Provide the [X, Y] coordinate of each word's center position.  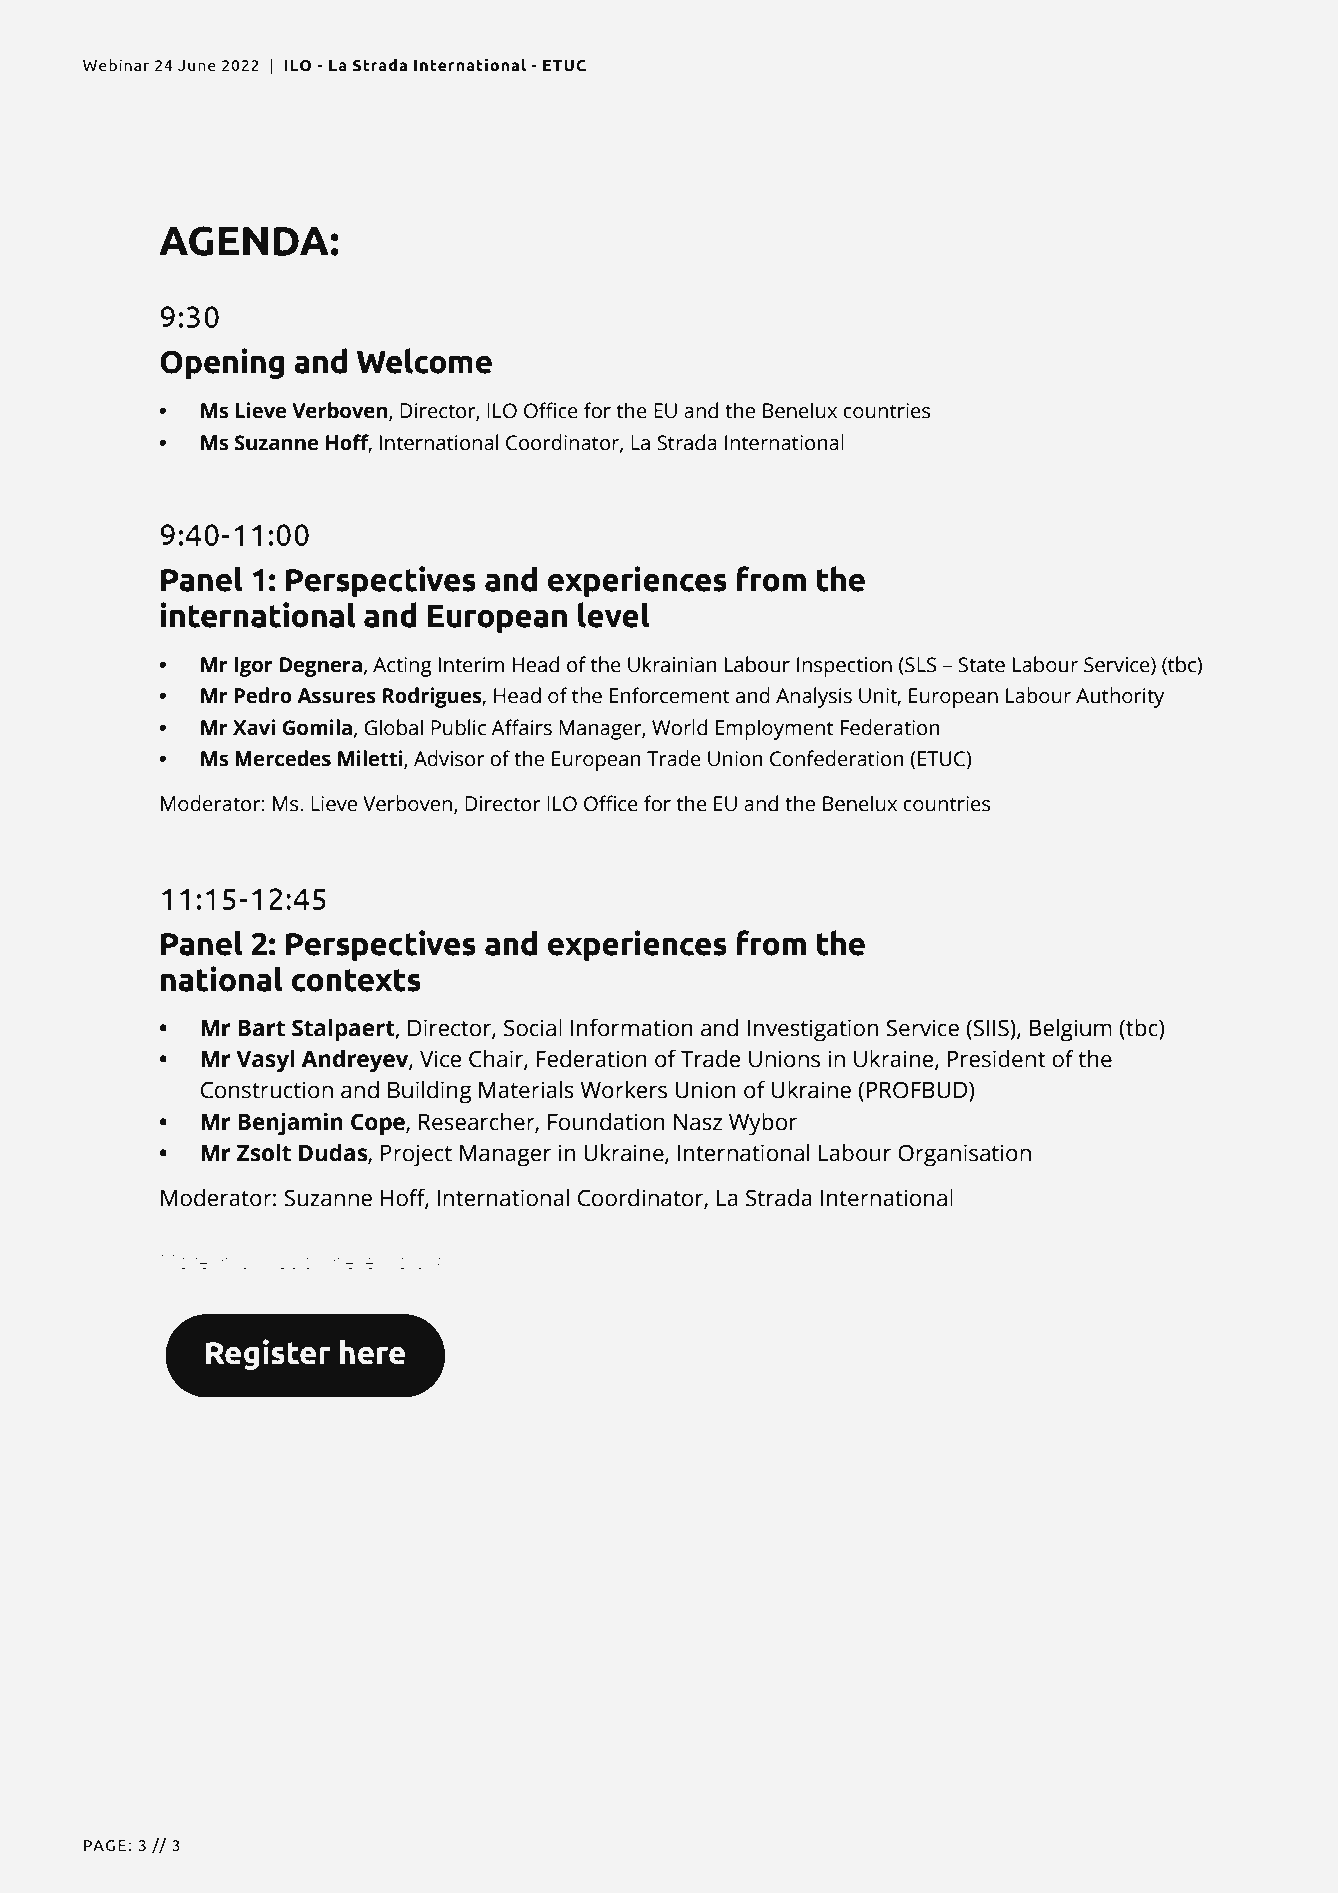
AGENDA [245, 241]
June [197, 65]
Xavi [254, 727]
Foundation [606, 1121]
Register [268, 1354]
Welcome [424, 361]
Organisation [964, 1155]
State [981, 665]
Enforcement [670, 695]
